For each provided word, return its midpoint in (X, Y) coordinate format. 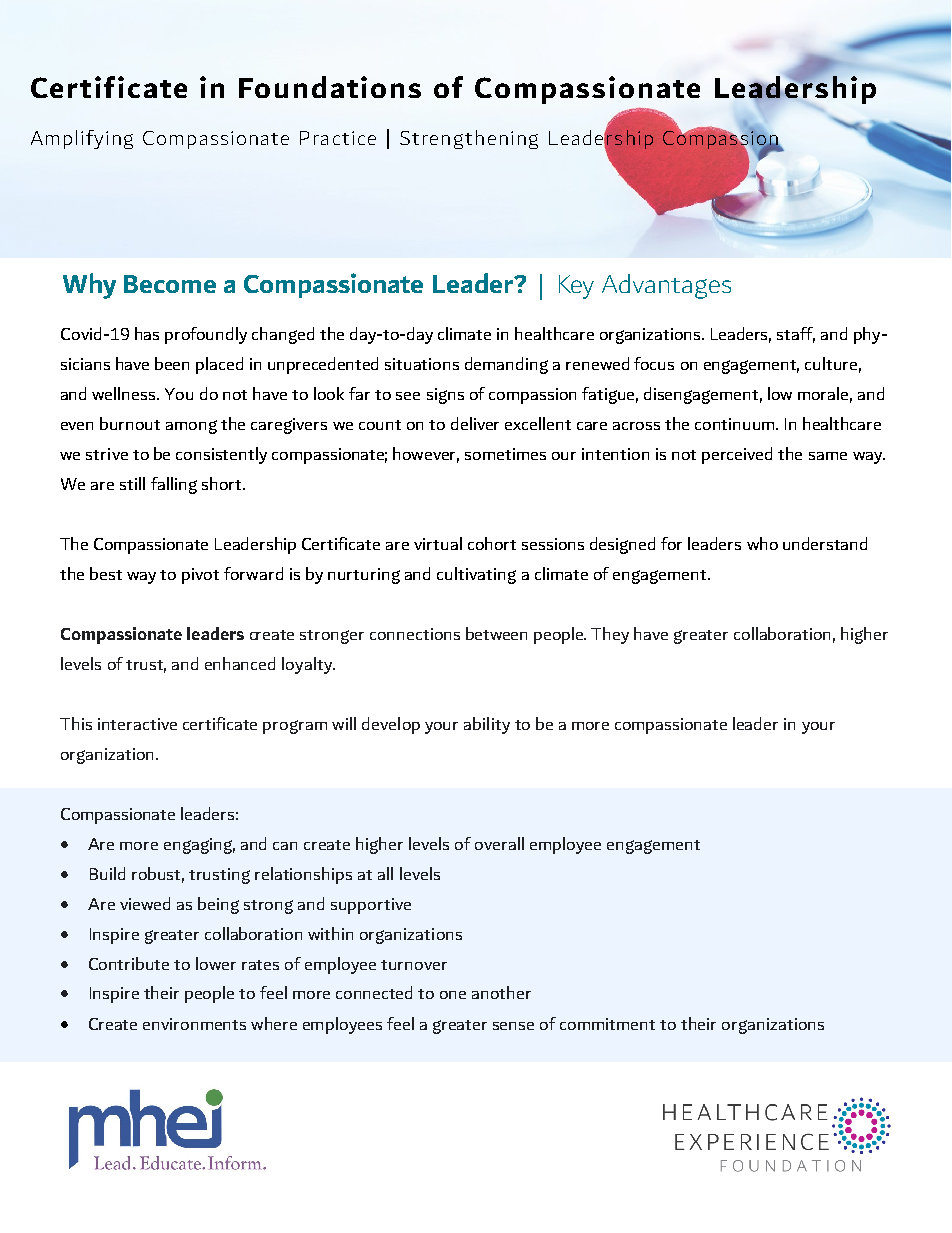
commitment (607, 1024)
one (453, 995)
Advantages (666, 286)
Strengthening (469, 139)
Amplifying (82, 139)
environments (194, 1024)
